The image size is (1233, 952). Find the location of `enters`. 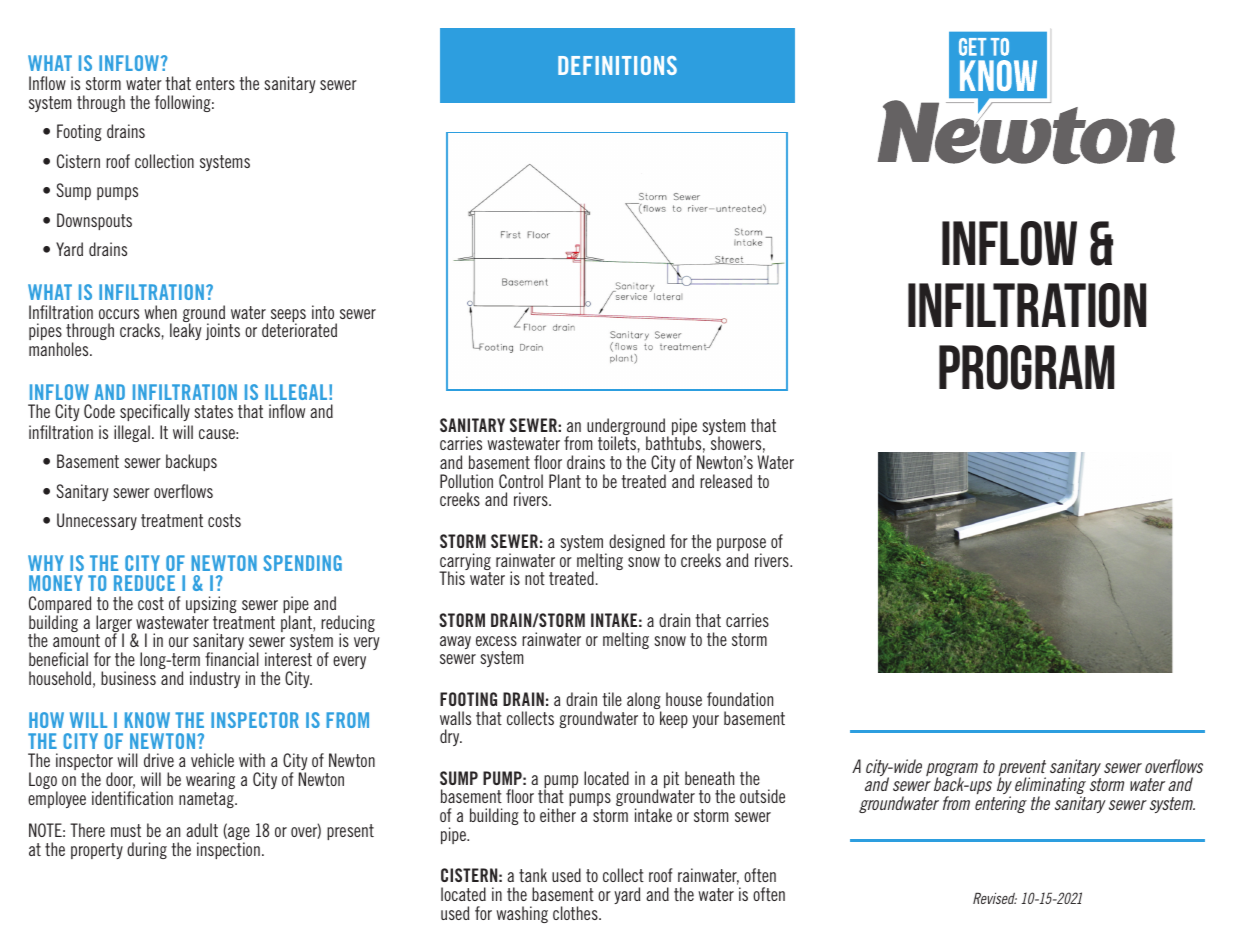

enters is located at coordinates (215, 83).
